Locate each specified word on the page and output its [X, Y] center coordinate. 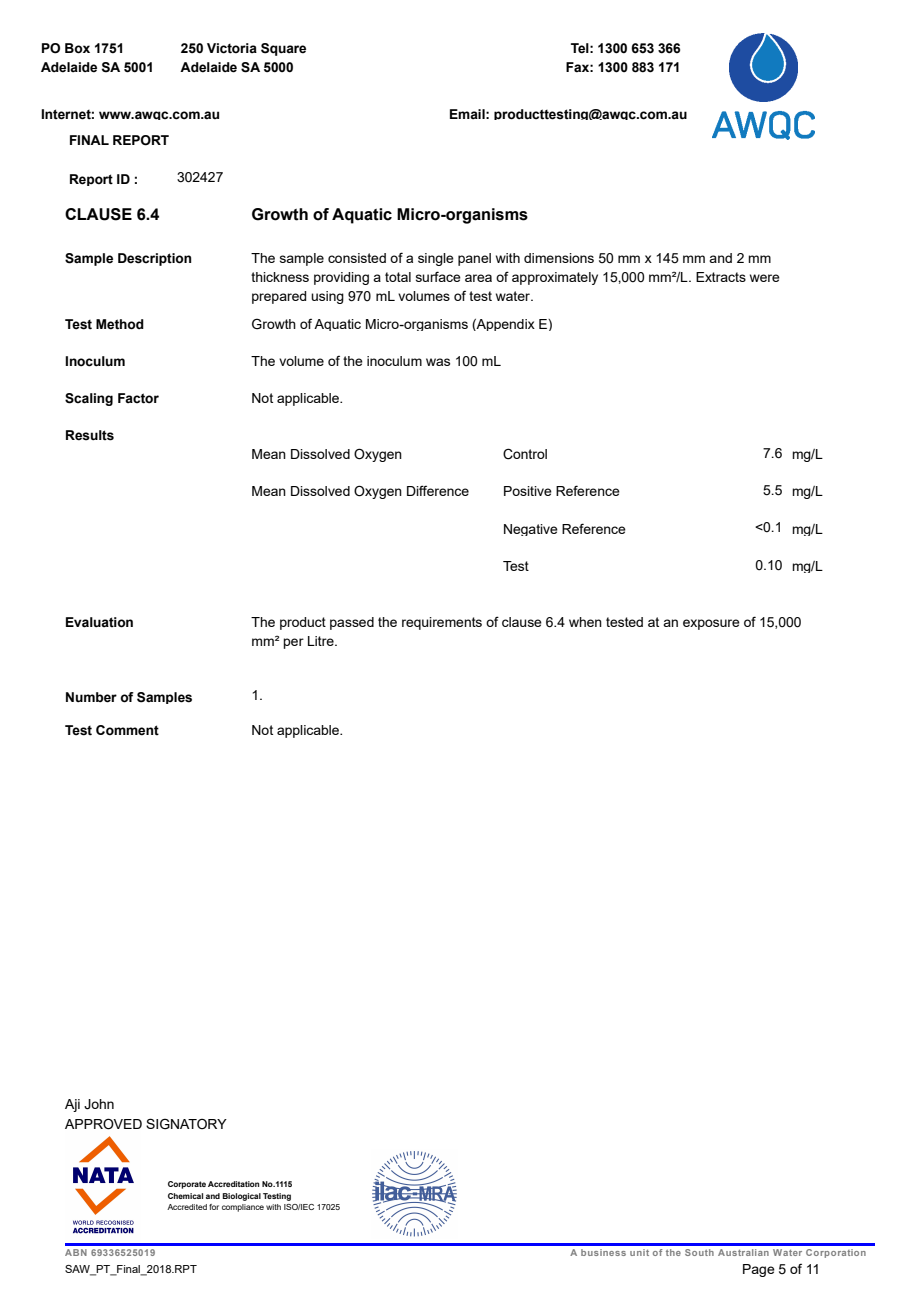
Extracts [721, 277]
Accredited [187, 1207]
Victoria [232, 48]
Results [90, 435]
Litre [322, 641]
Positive [528, 491]
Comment [127, 730]
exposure [711, 624]
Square [283, 49]
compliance [243, 1208]
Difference [438, 490]
